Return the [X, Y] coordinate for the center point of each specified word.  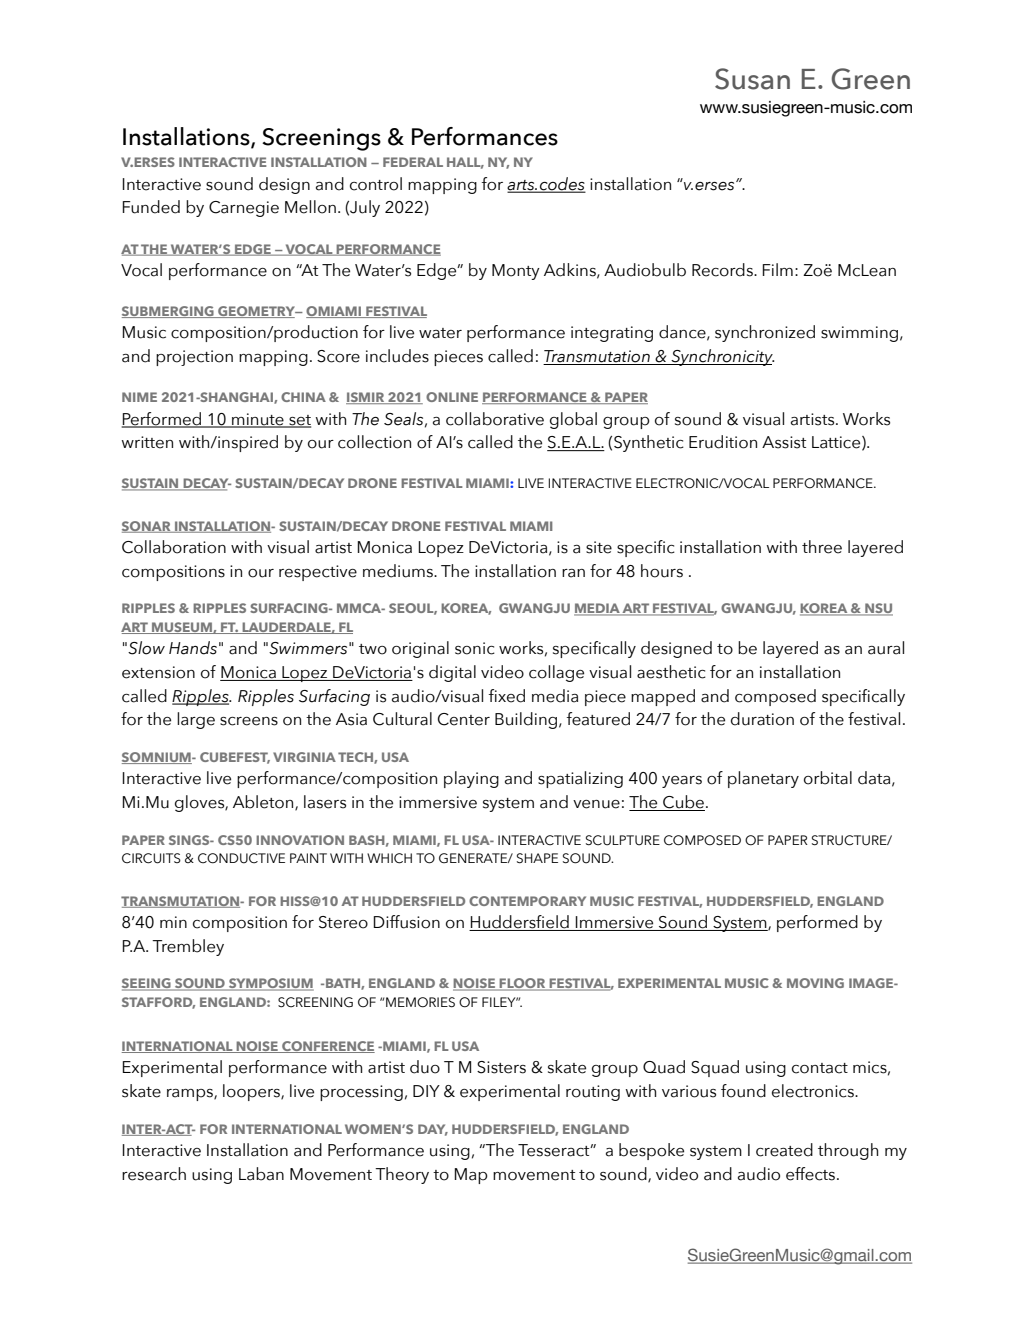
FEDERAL [413, 162]
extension [158, 672]
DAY [433, 1130]
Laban [261, 1174]
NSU [878, 609]
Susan [752, 79]
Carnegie [244, 209]
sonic [475, 648]
